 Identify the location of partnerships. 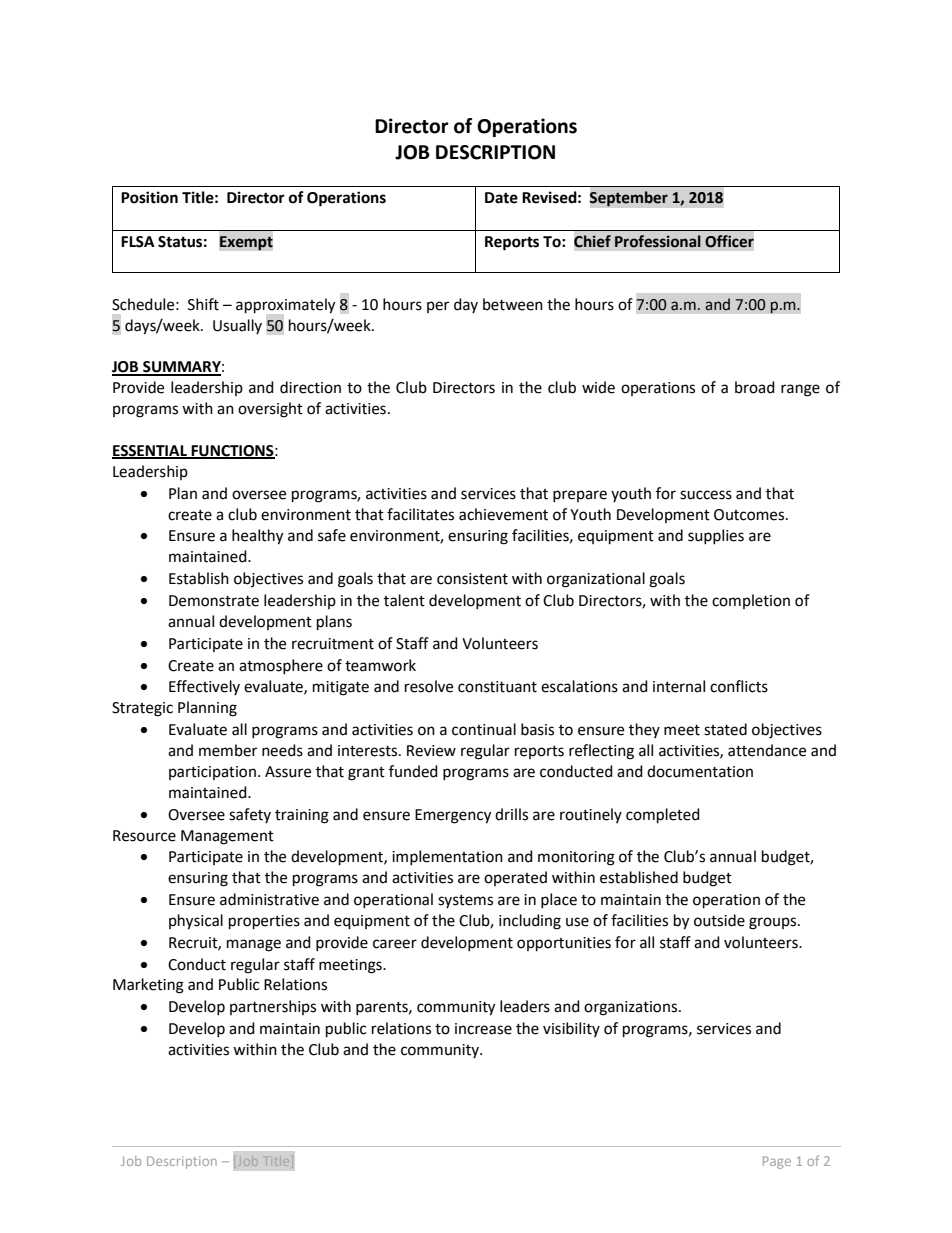
(273, 1007).
